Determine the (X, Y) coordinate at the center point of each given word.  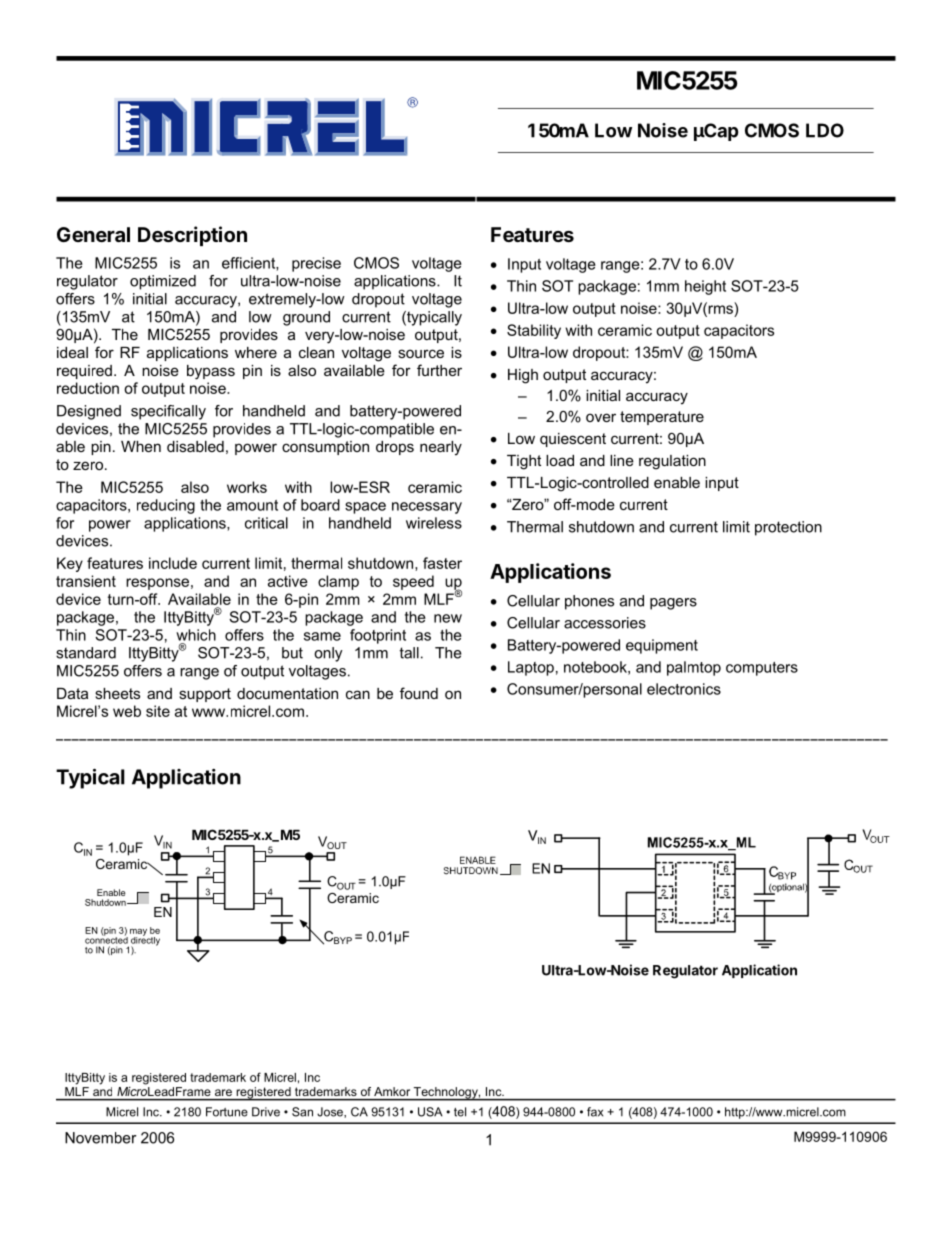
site (158, 711)
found (419, 693)
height (705, 287)
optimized (163, 282)
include (173, 563)
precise (316, 264)
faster (442, 563)
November (101, 1138)
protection (788, 528)
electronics (684, 689)
